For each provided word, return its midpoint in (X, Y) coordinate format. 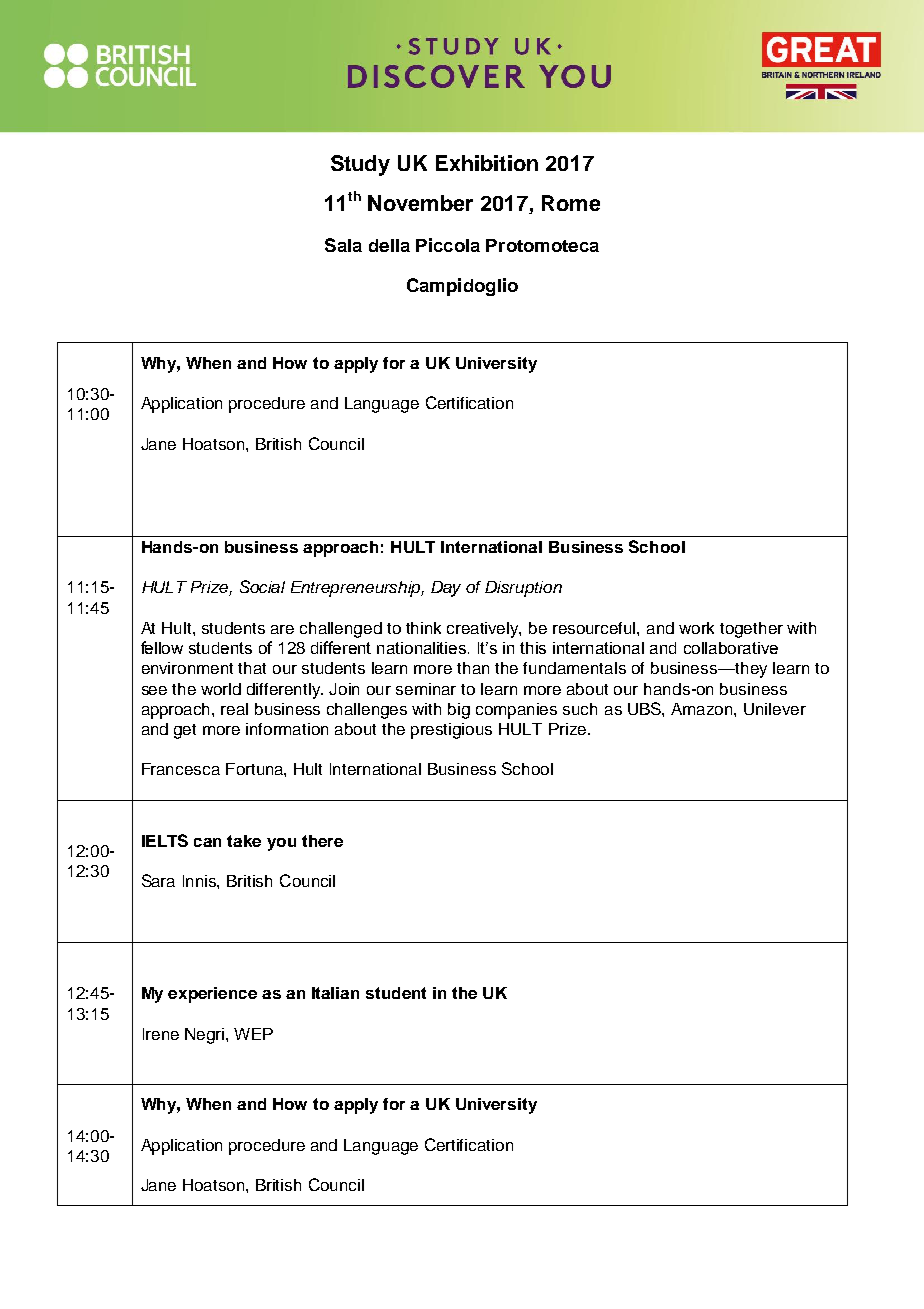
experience (212, 995)
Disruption (523, 589)
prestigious (451, 731)
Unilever (775, 709)
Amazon (703, 709)
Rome (571, 203)
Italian (335, 993)
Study (360, 165)
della (389, 245)
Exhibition (487, 163)
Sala (343, 245)
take (244, 841)
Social (262, 586)
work (696, 628)
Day (446, 589)
